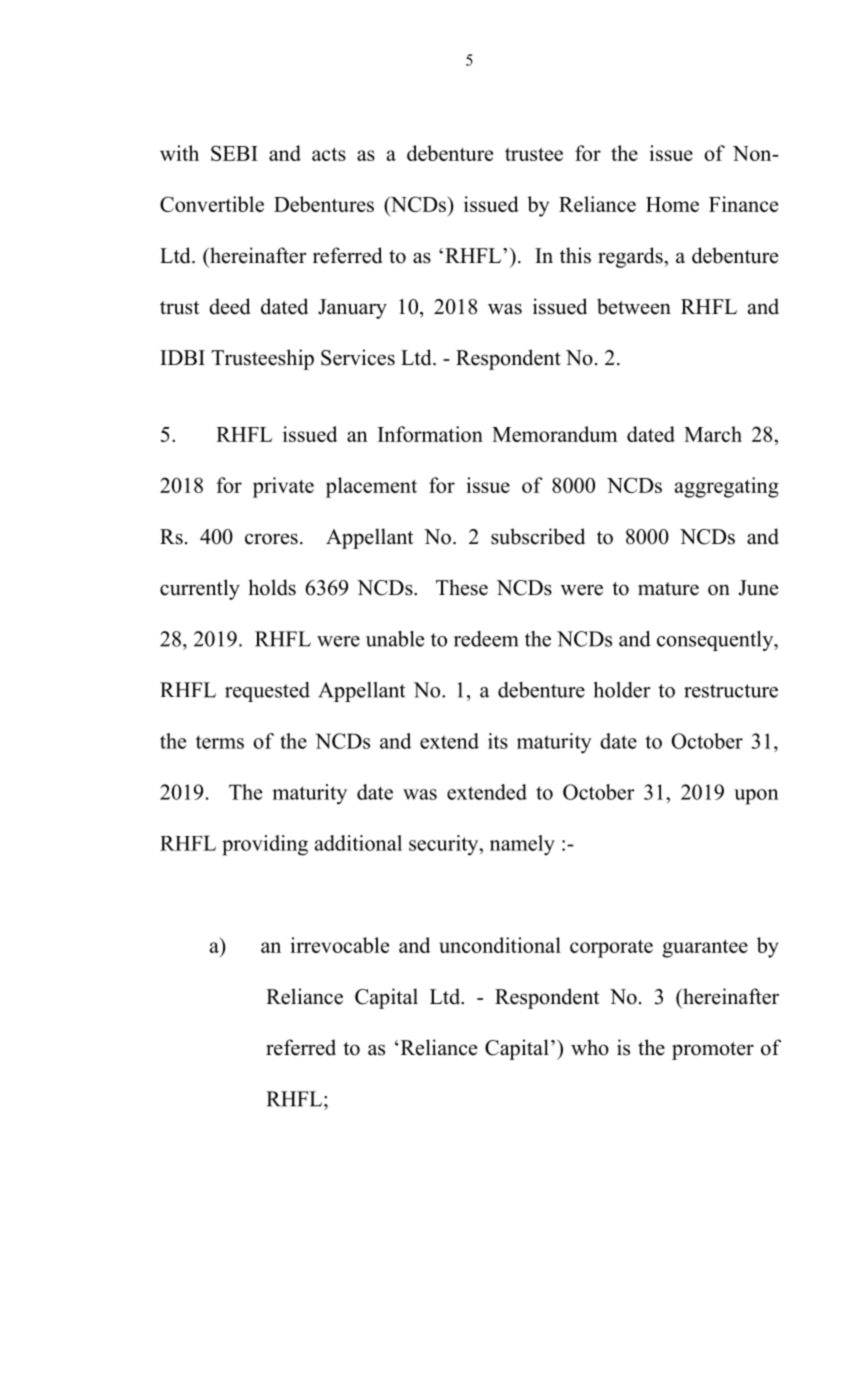  Describe the element at coordinates (329, 154) in the screenshot. I see `acts` at that location.
